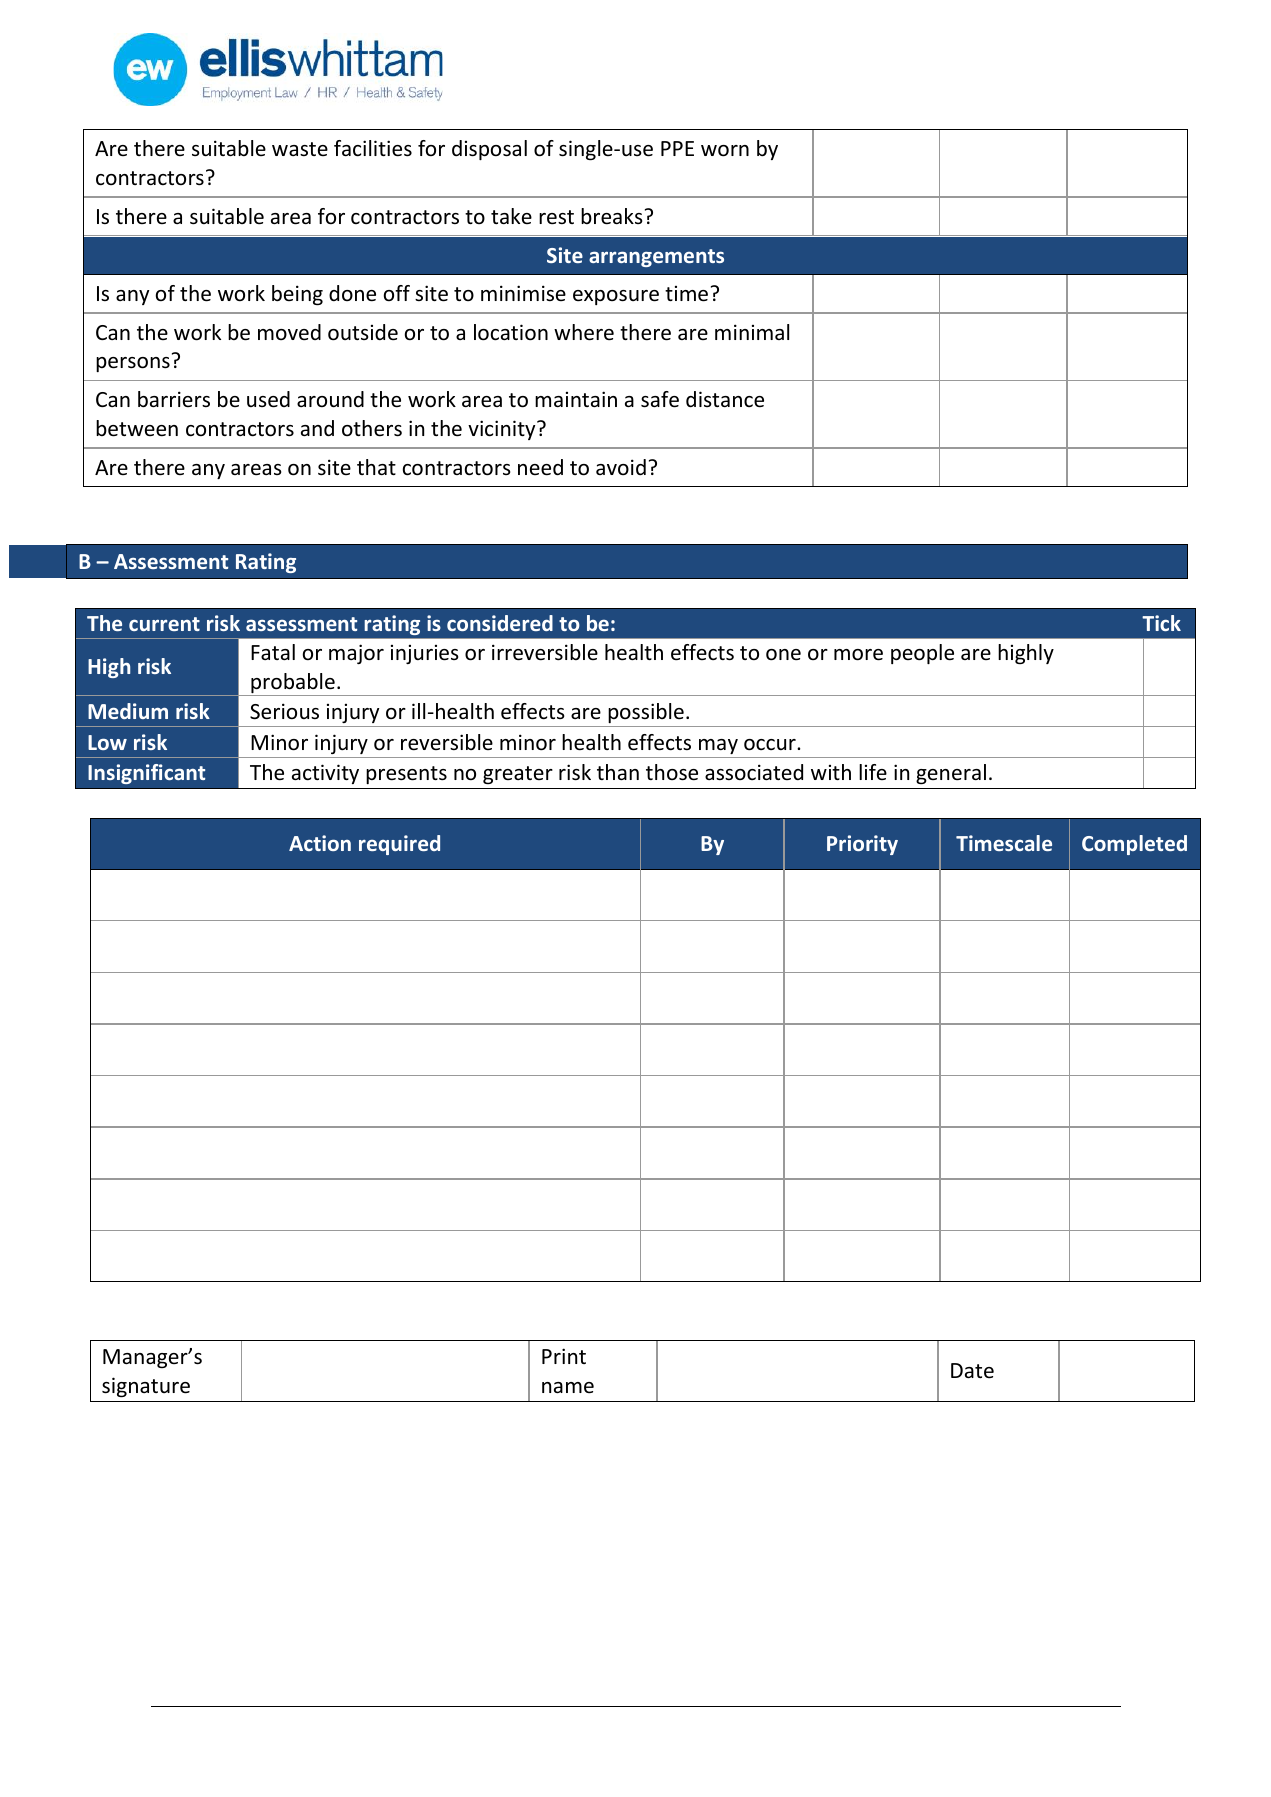 Image resolution: width=1271 pixels, height=1797 pixels. Describe the element at coordinates (1134, 845) in the page. I see `Completed` at that location.
